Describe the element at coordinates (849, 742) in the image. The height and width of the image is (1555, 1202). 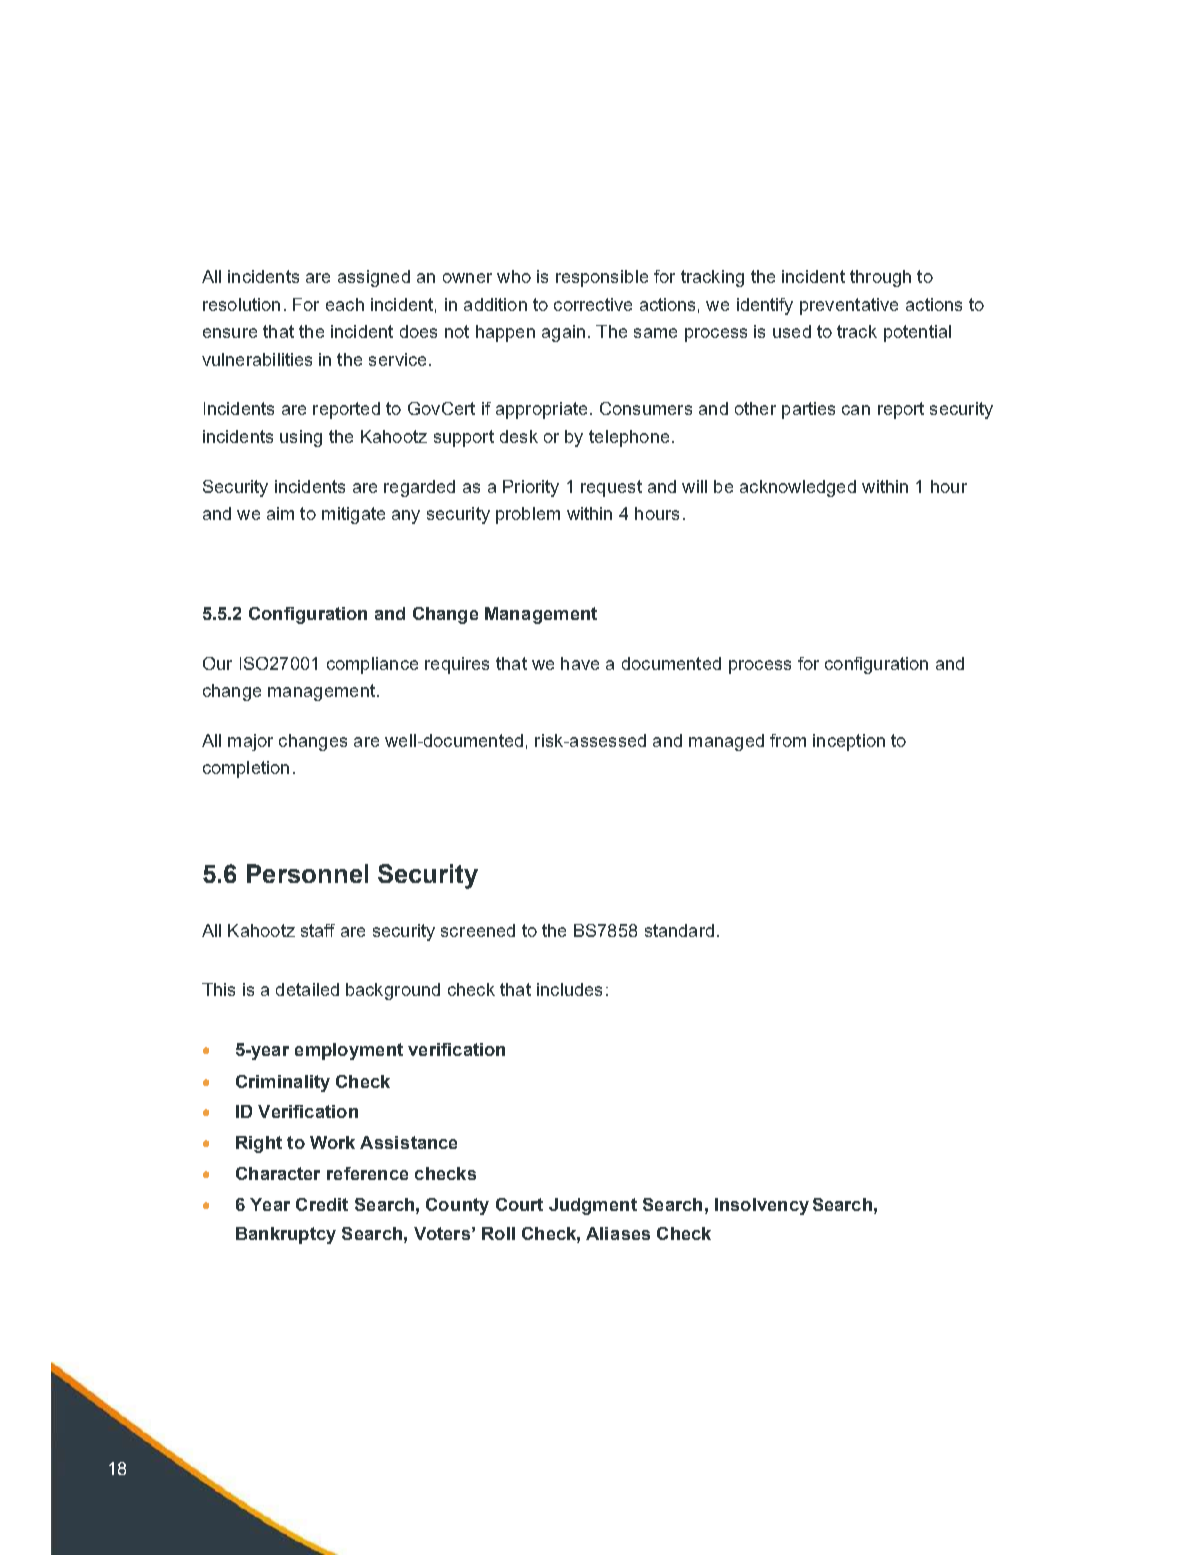
I see `inception` at that location.
